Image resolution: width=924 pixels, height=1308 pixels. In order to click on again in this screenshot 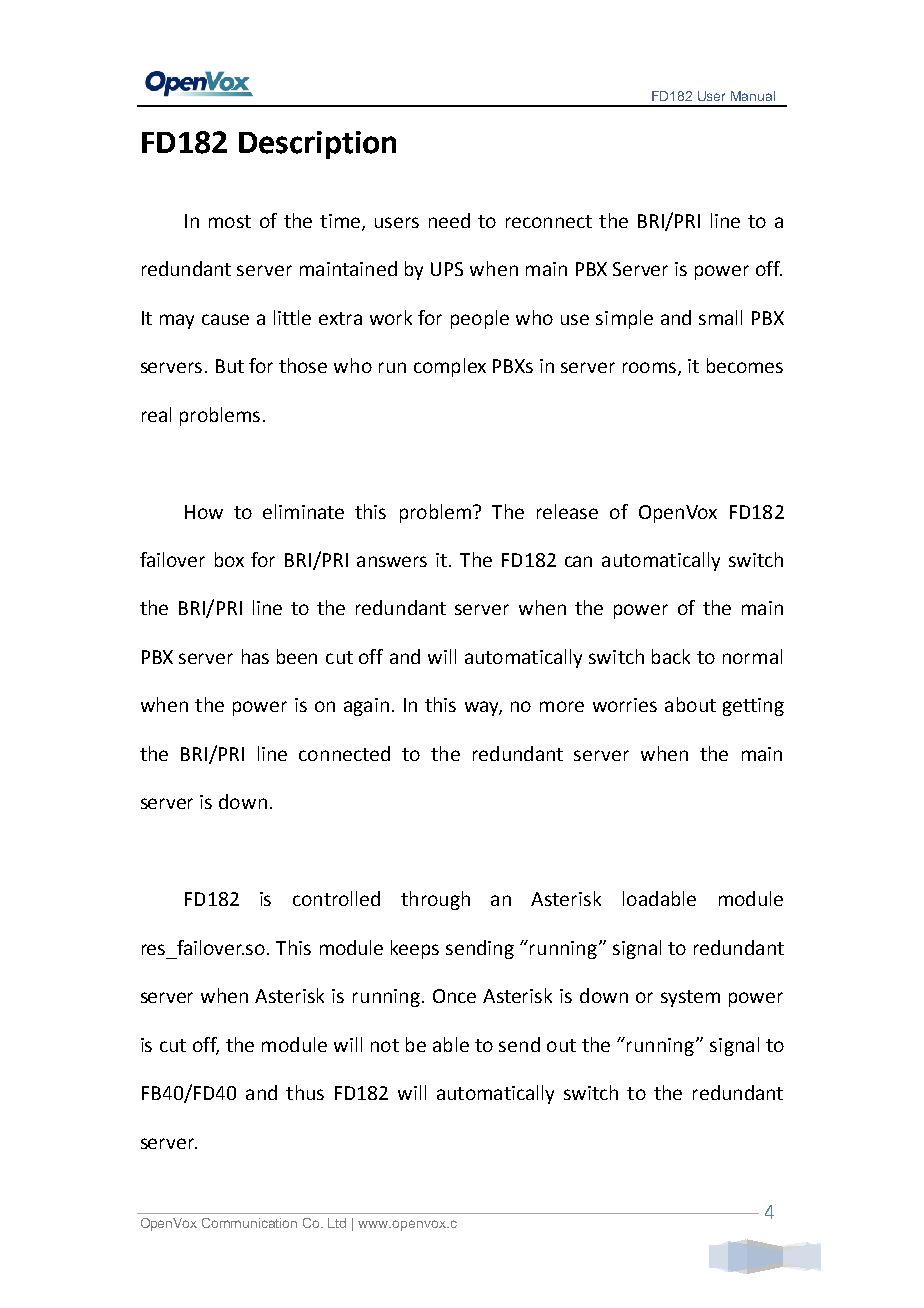, I will do `click(366, 707)`.
